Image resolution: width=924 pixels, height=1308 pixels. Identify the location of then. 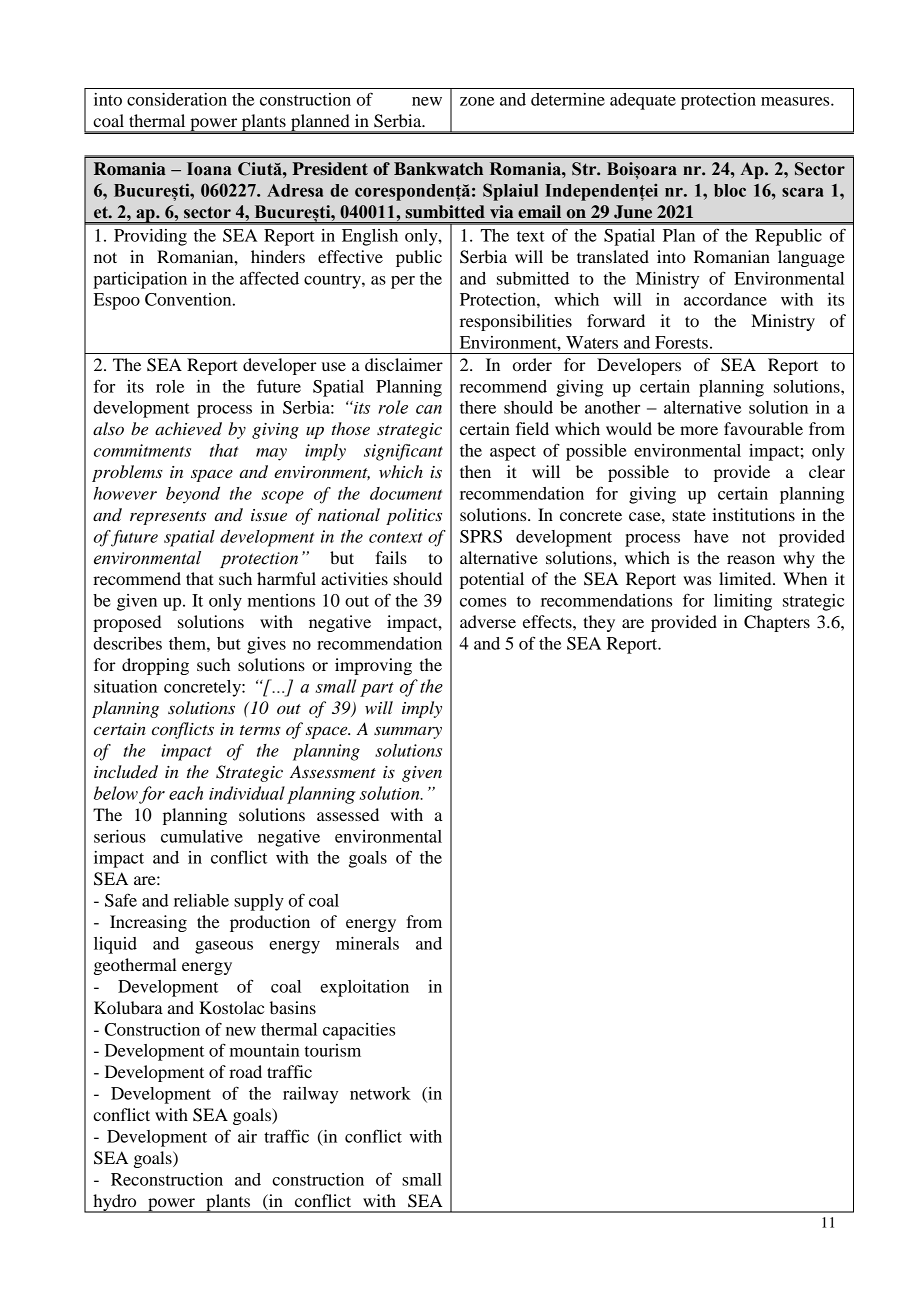
(475, 471).
